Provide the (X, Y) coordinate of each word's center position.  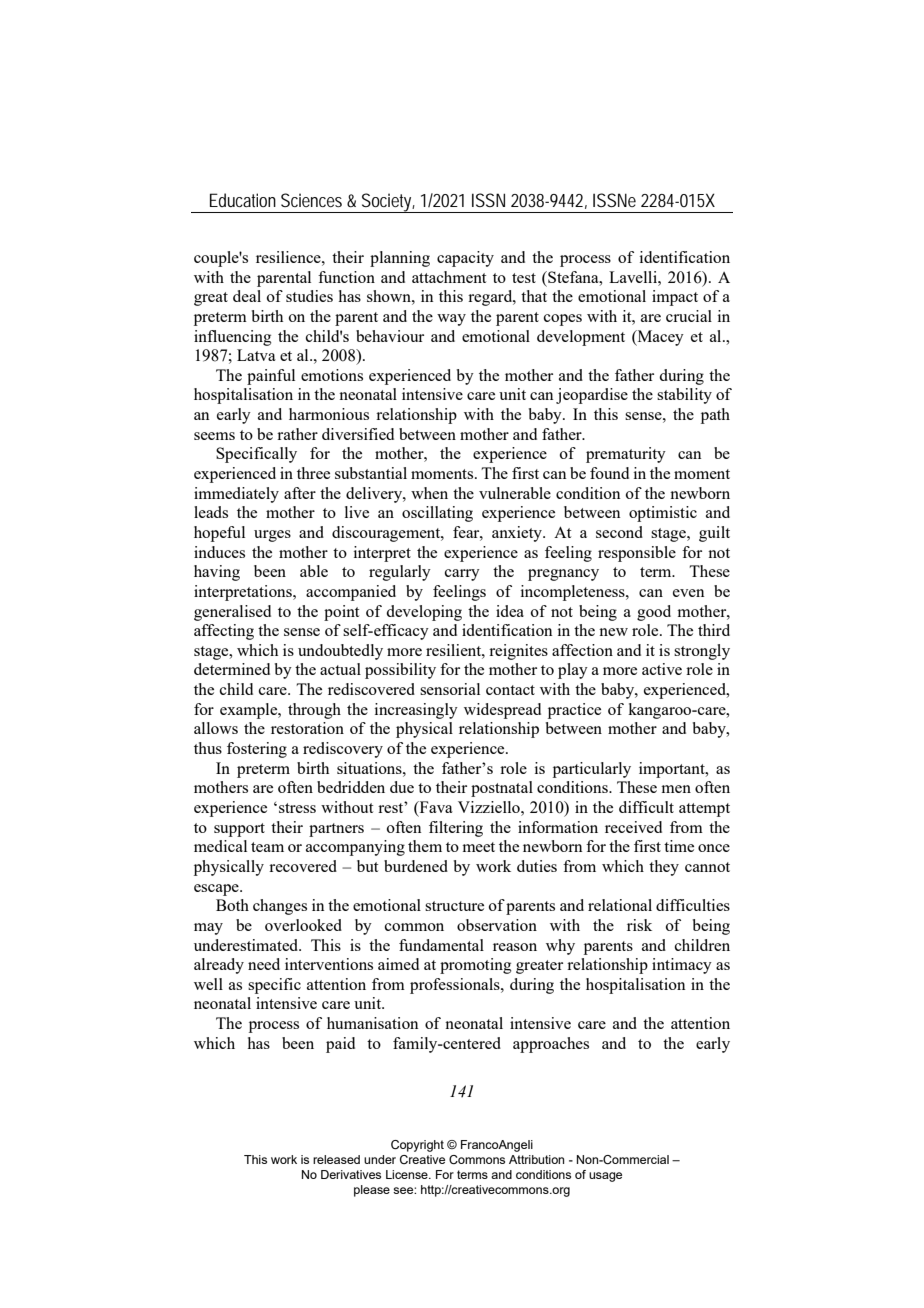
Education (243, 200)
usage (605, 1177)
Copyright (417, 1146)
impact (675, 298)
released (336, 1159)
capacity (465, 259)
